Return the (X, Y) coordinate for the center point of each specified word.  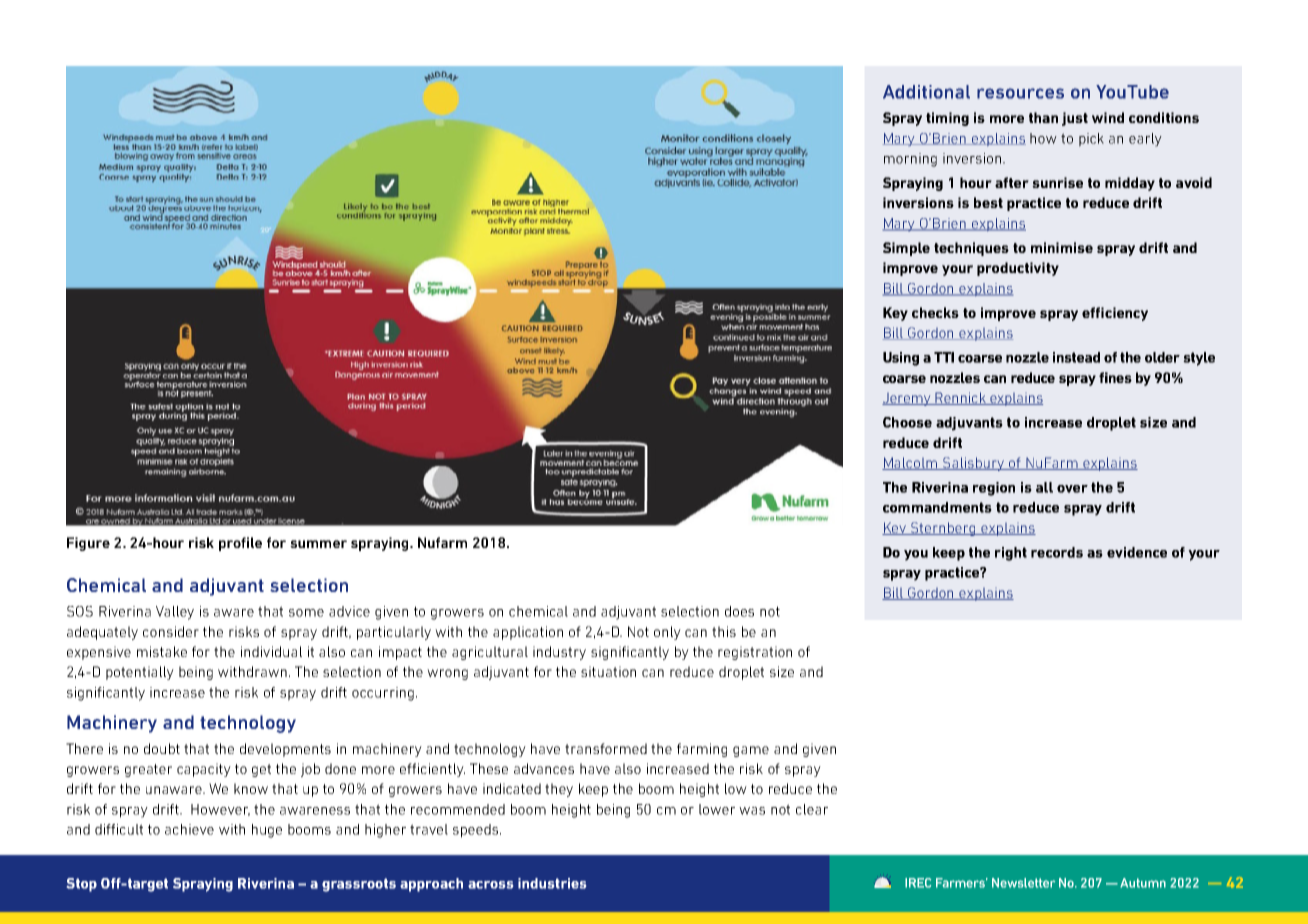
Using (901, 359)
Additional (926, 92)
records (1057, 552)
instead (1076, 357)
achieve (189, 829)
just (1075, 119)
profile (240, 544)
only (667, 633)
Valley (175, 613)
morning (910, 160)
